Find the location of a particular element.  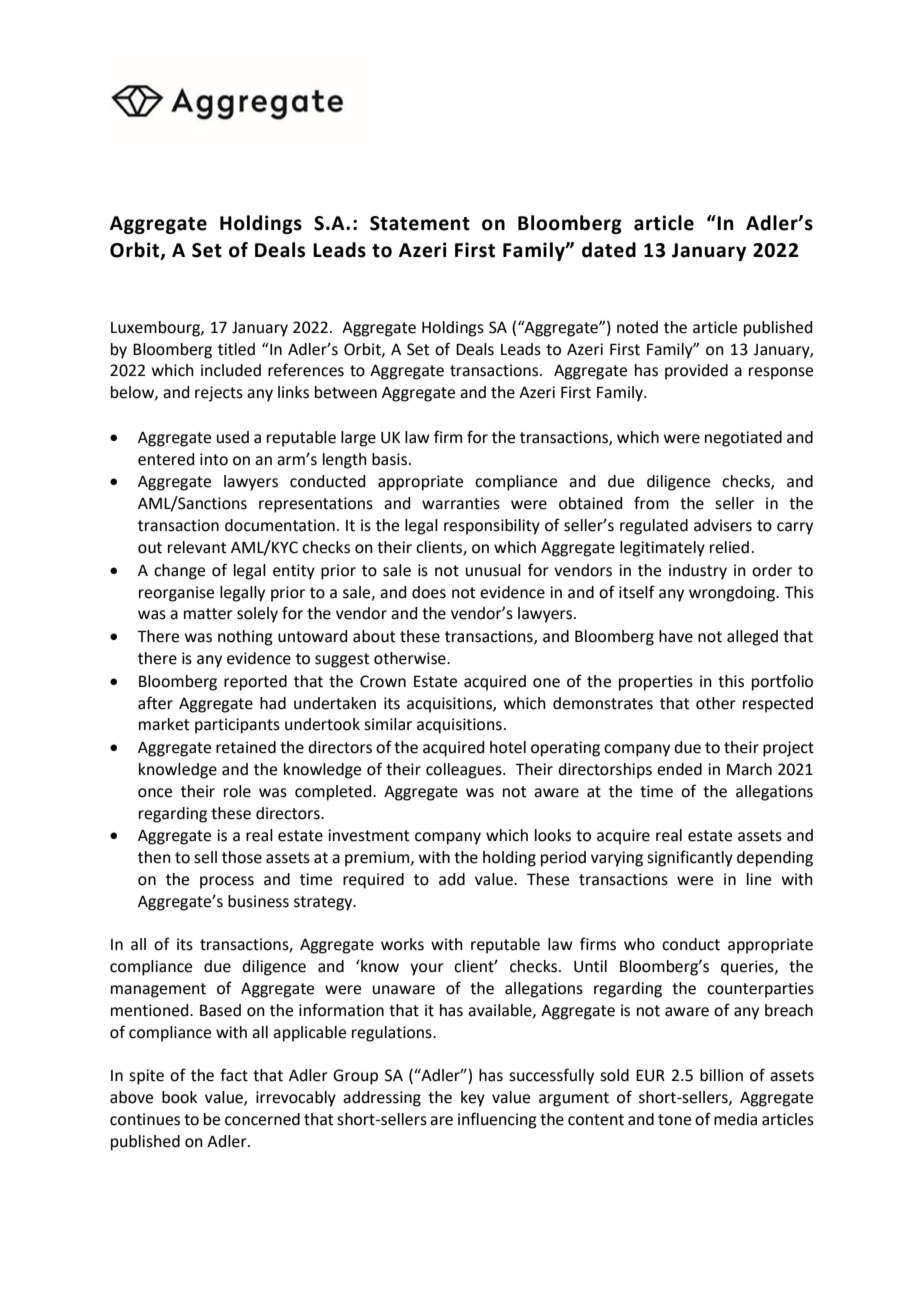

warranties is located at coordinates (461, 503).
